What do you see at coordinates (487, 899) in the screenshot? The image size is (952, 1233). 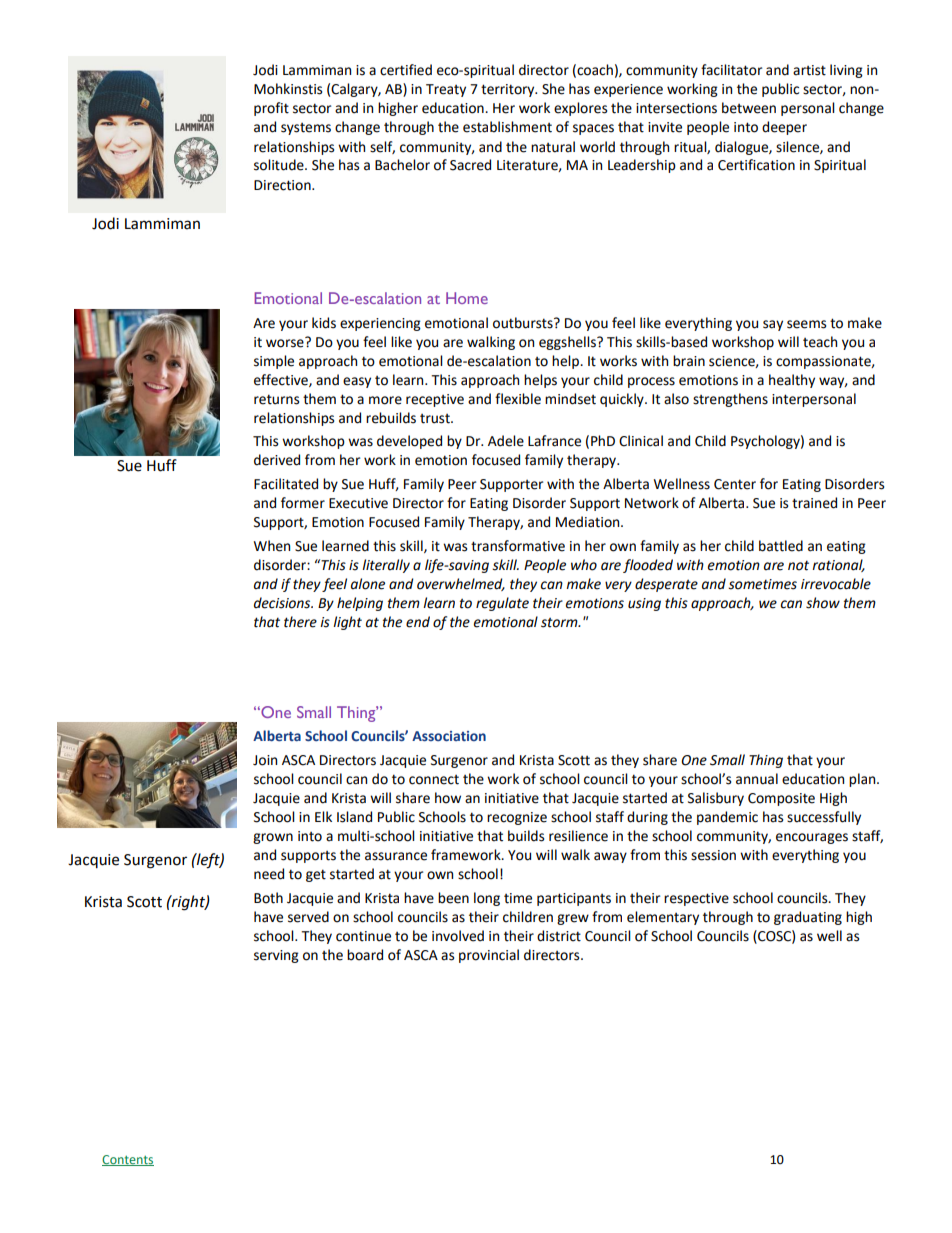 I see `long` at bounding box center [487, 899].
